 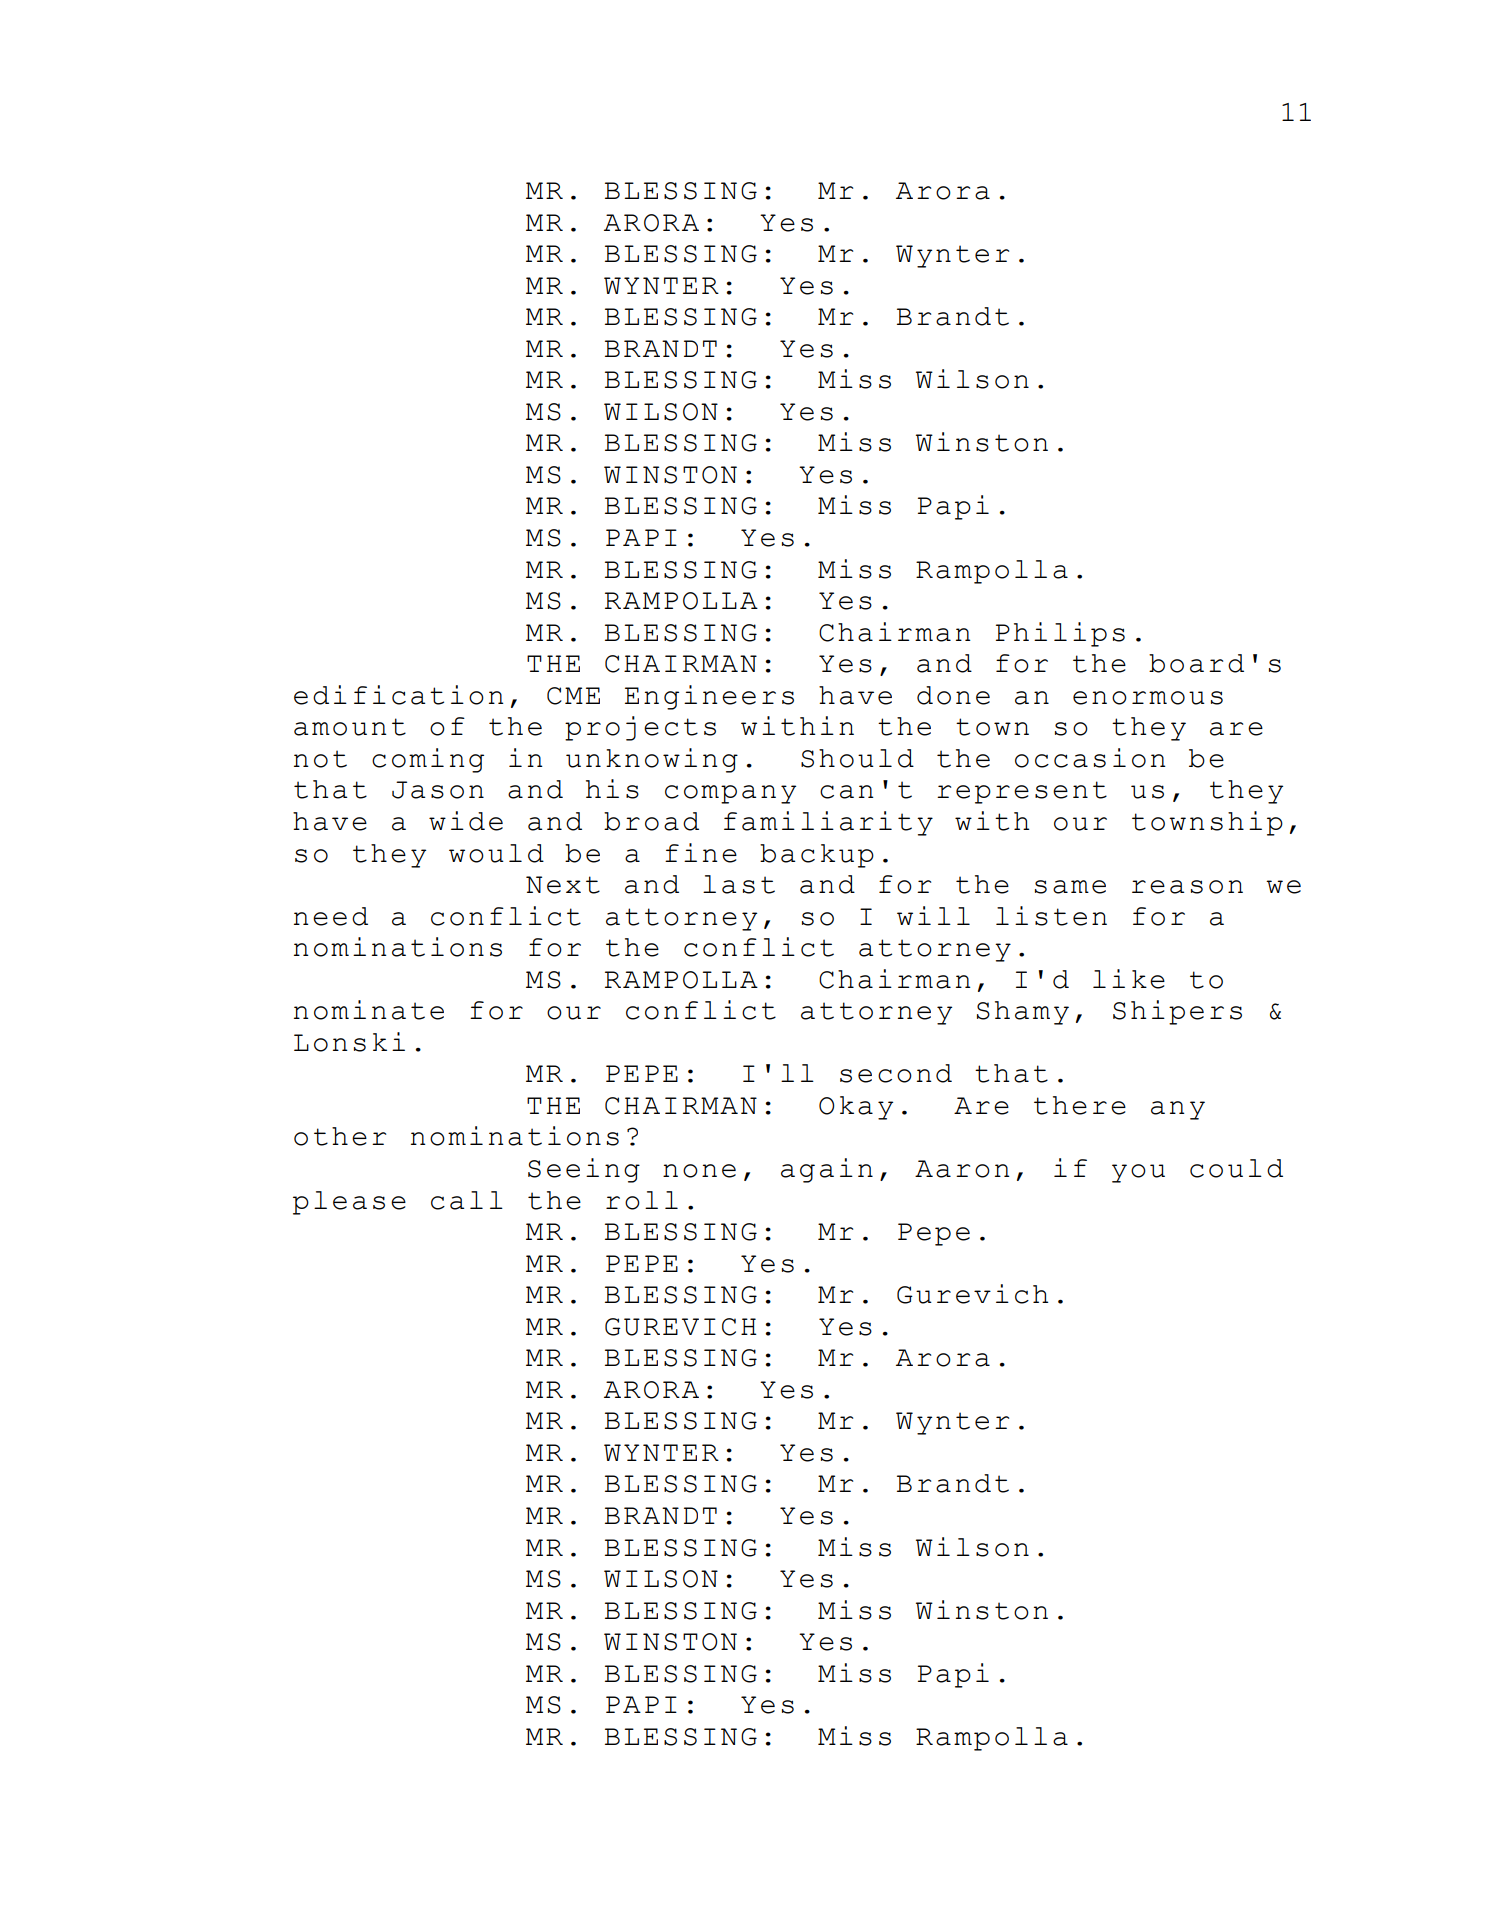 I want to click on Engineers, so click(x=709, y=697).
